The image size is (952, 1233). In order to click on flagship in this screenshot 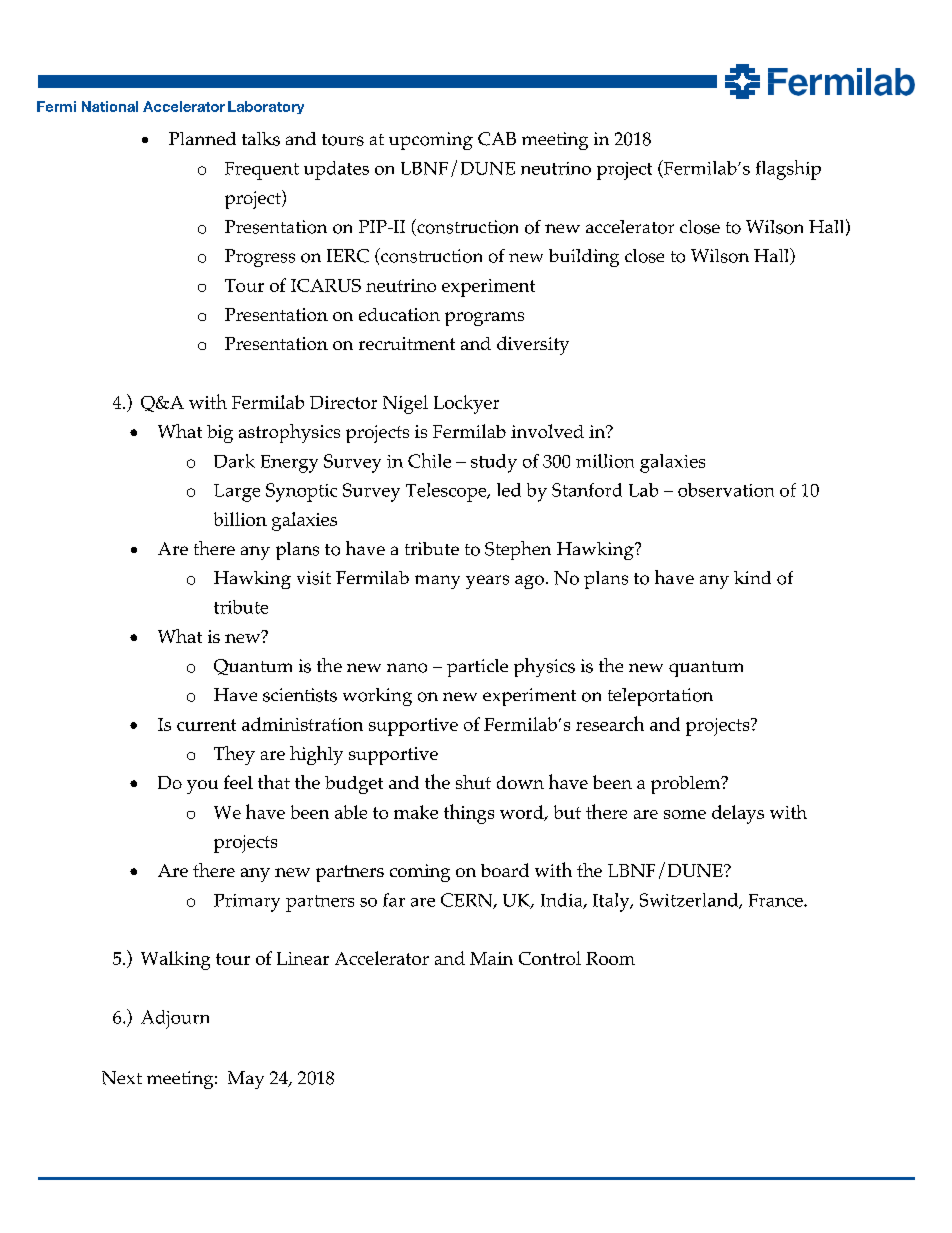, I will do `click(788, 170)`.
